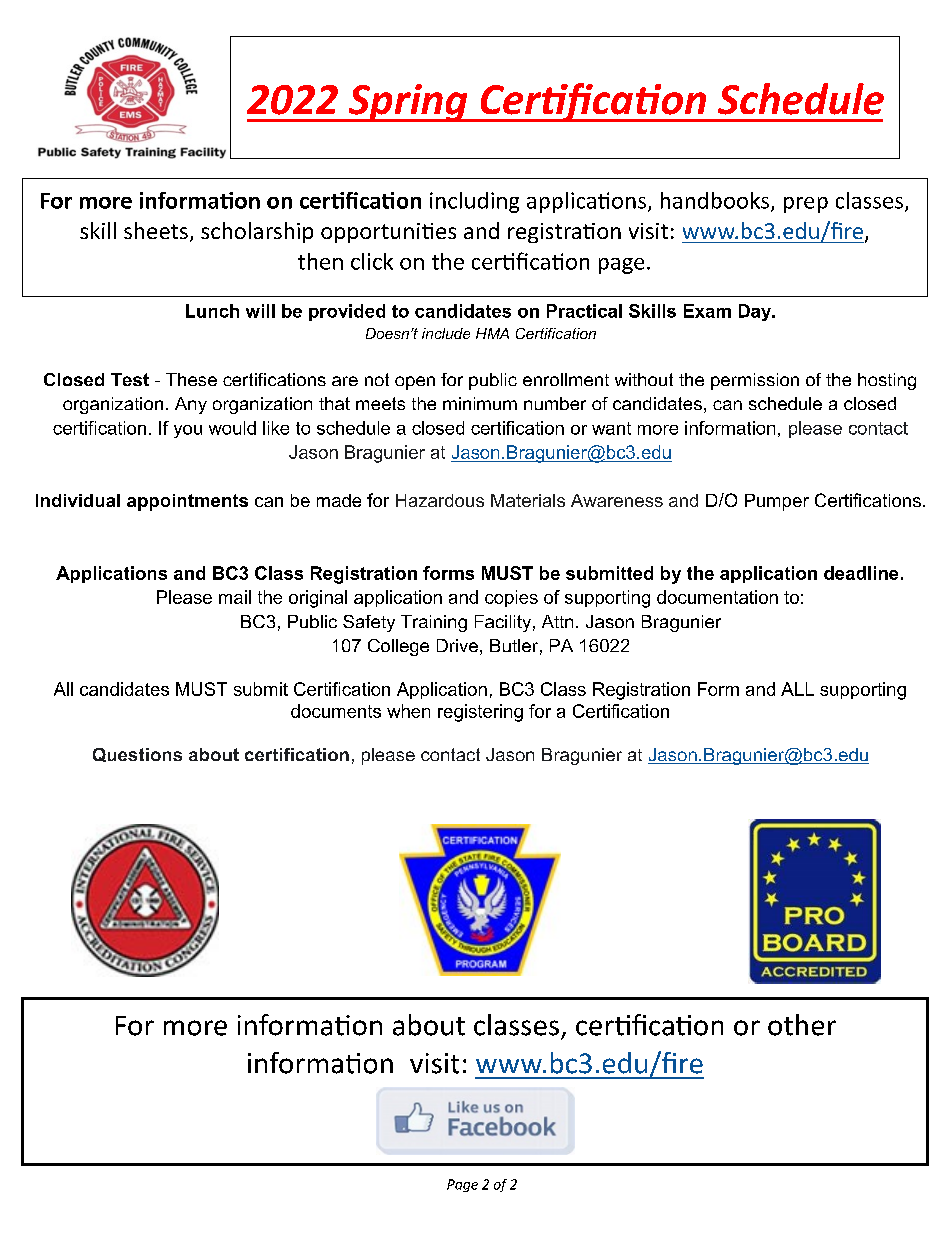  Describe the element at coordinates (755, 381) in the document. I see `permission` at that location.
